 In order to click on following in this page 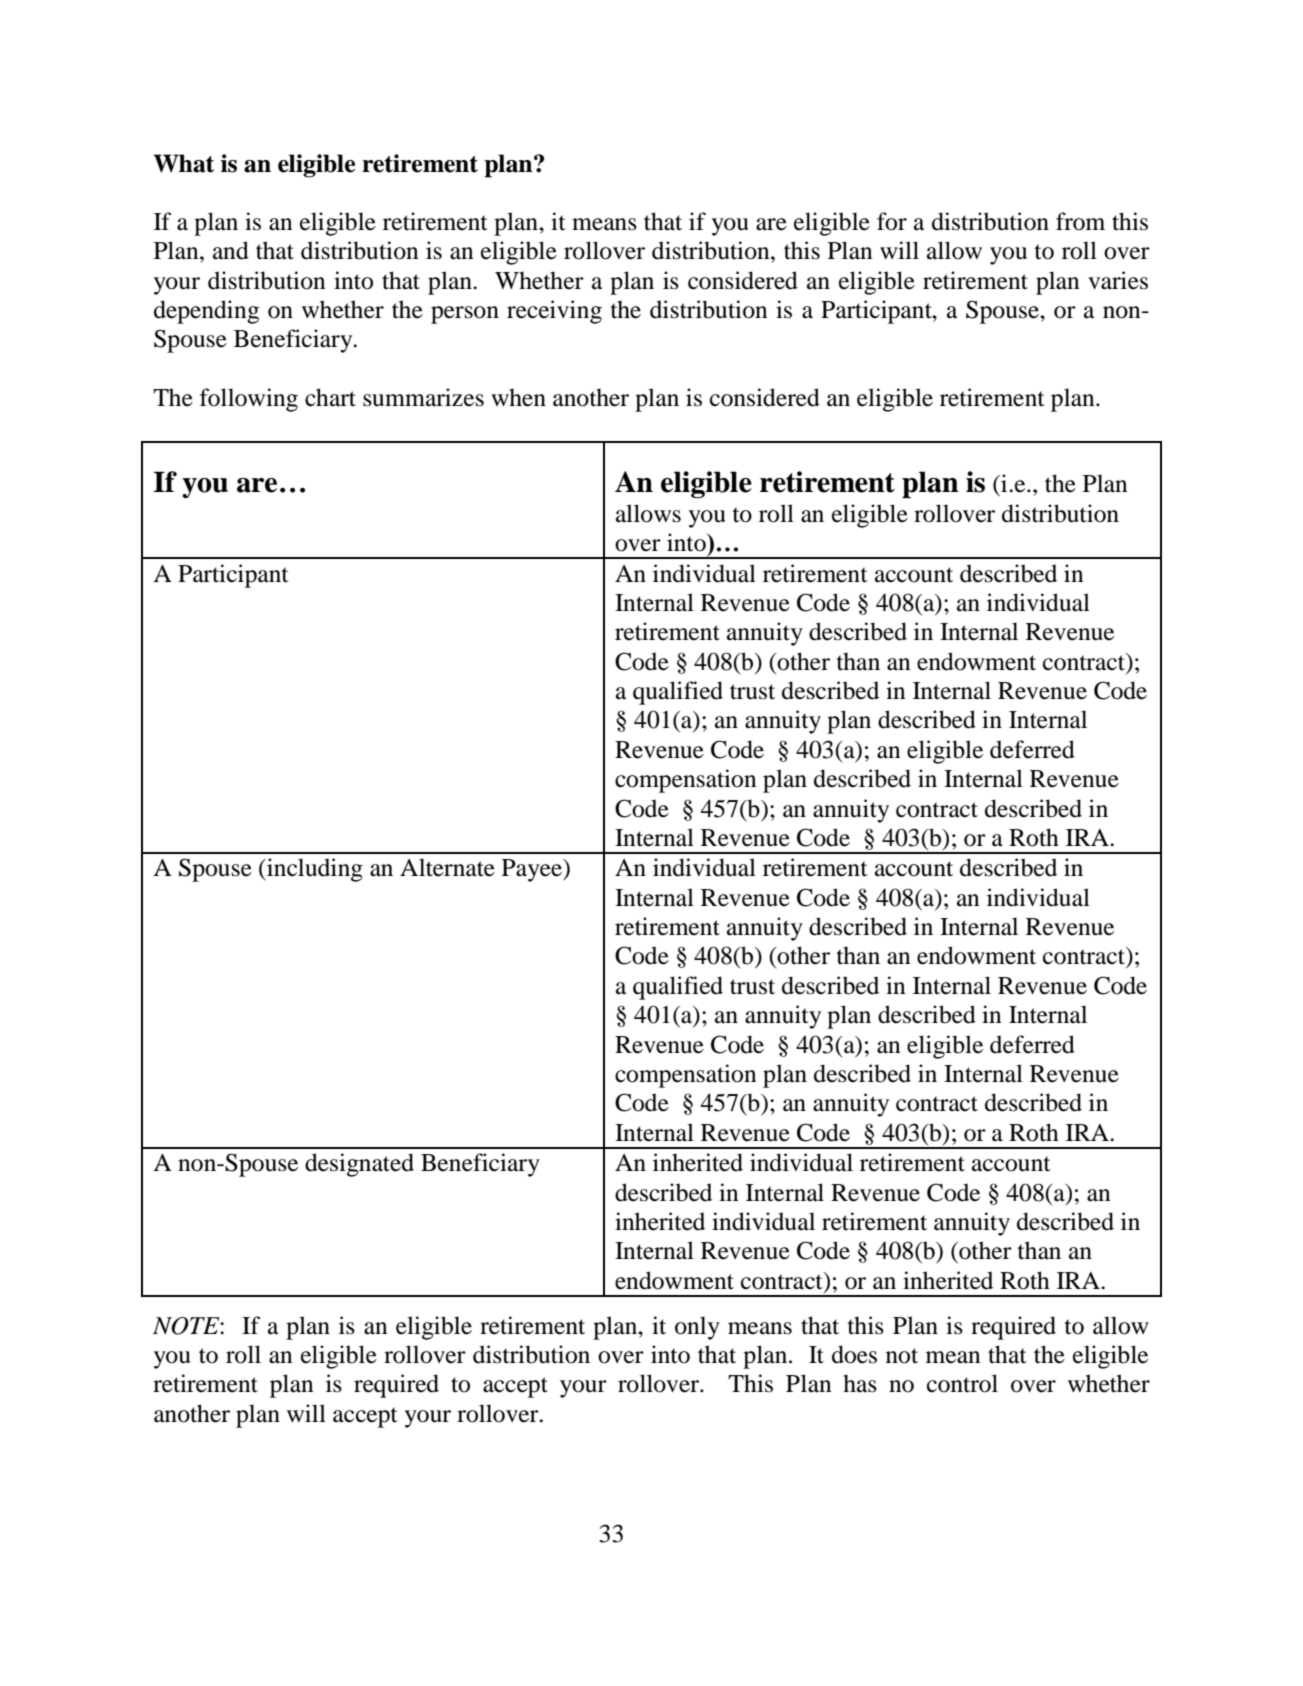, I will do `click(249, 400)`.
